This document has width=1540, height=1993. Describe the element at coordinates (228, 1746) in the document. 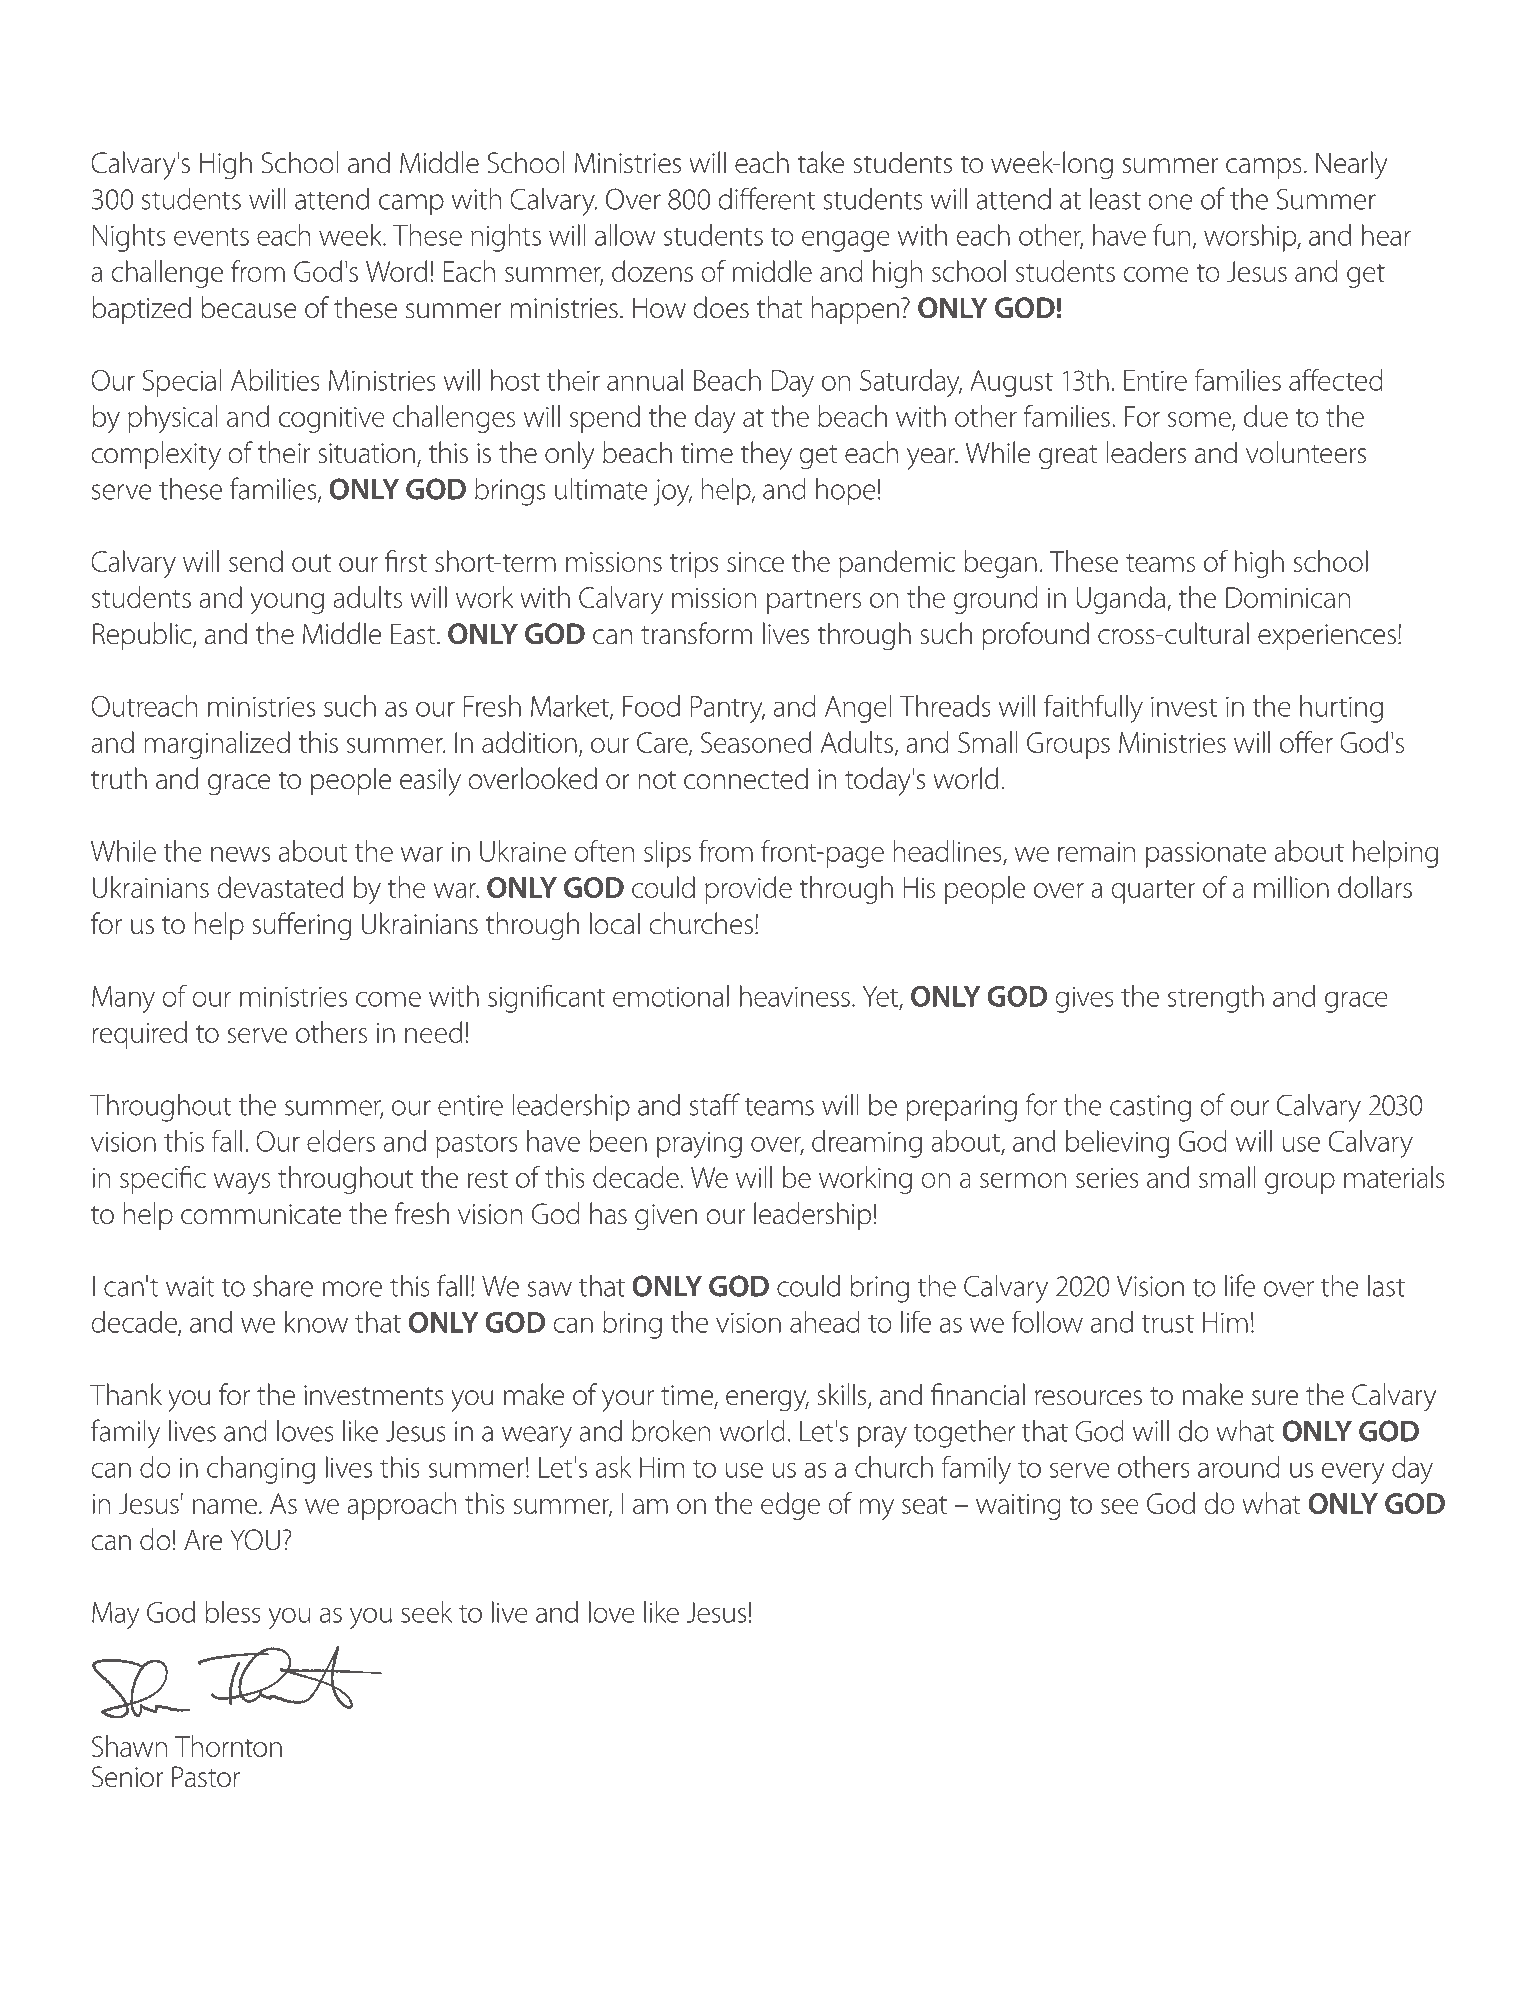

I see `Thornton` at that location.
